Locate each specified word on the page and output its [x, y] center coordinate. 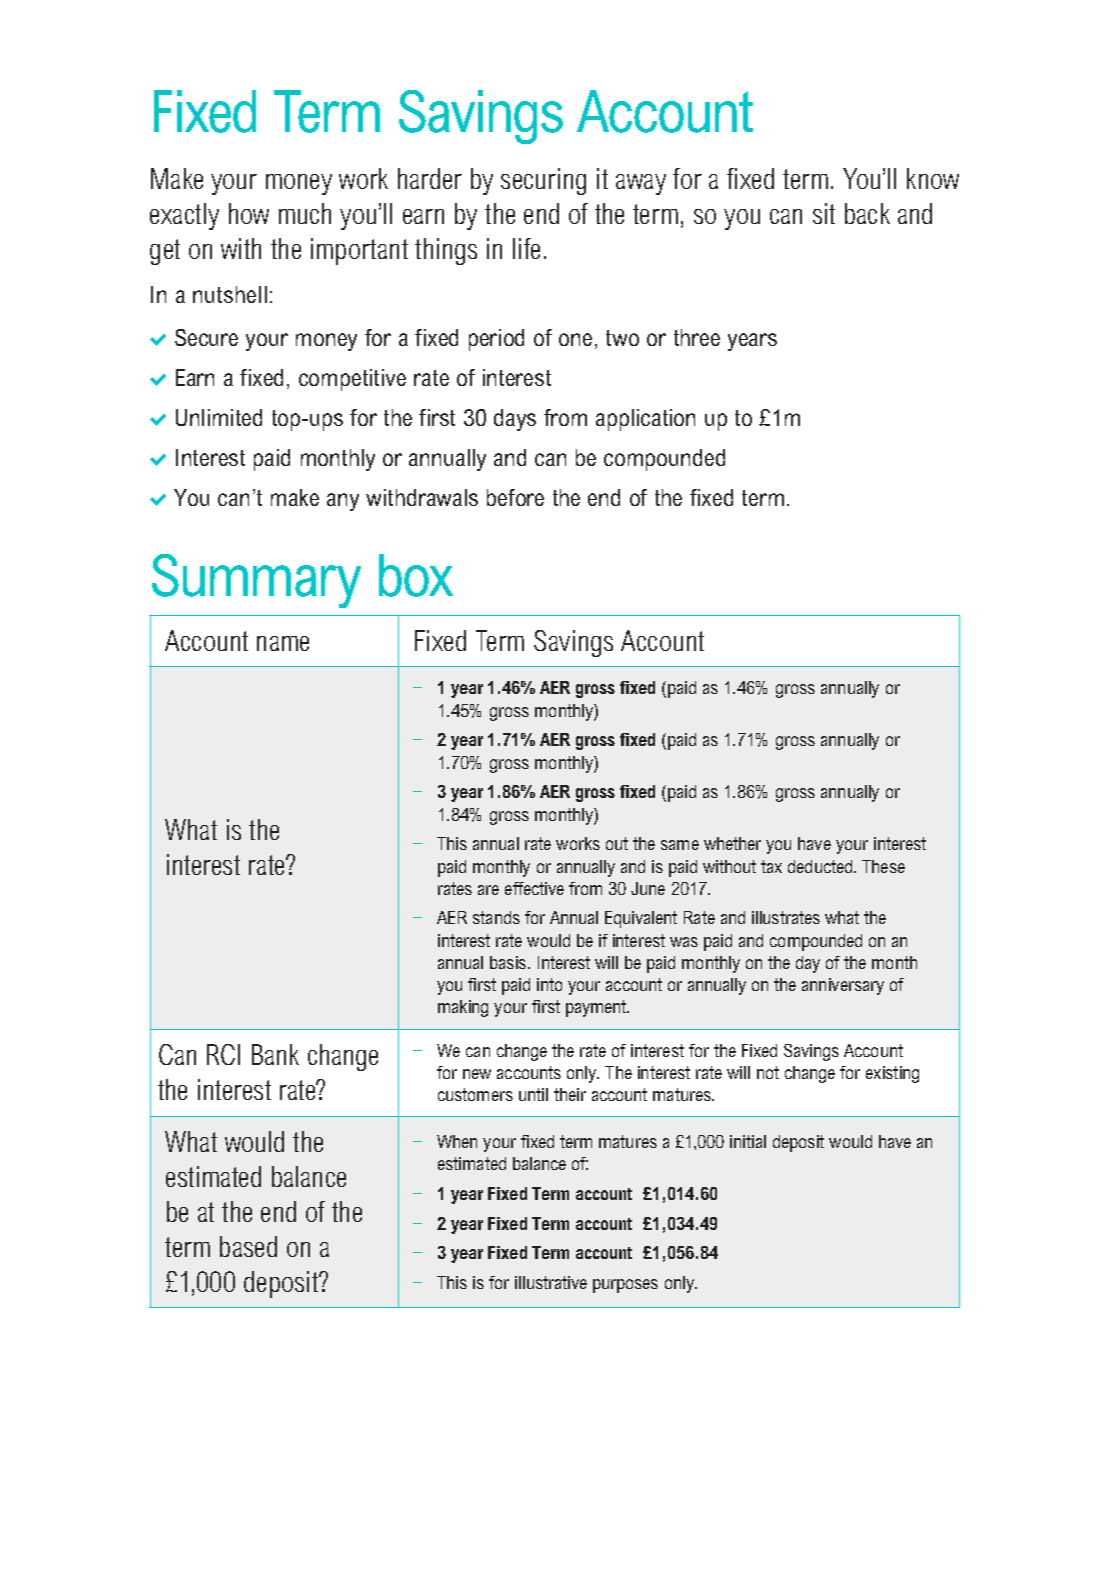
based [248, 1246]
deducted [821, 866]
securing [543, 181]
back [867, 213]
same [680, 845]
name [283, 643]
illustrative [551, 1282]
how [249, 213]
